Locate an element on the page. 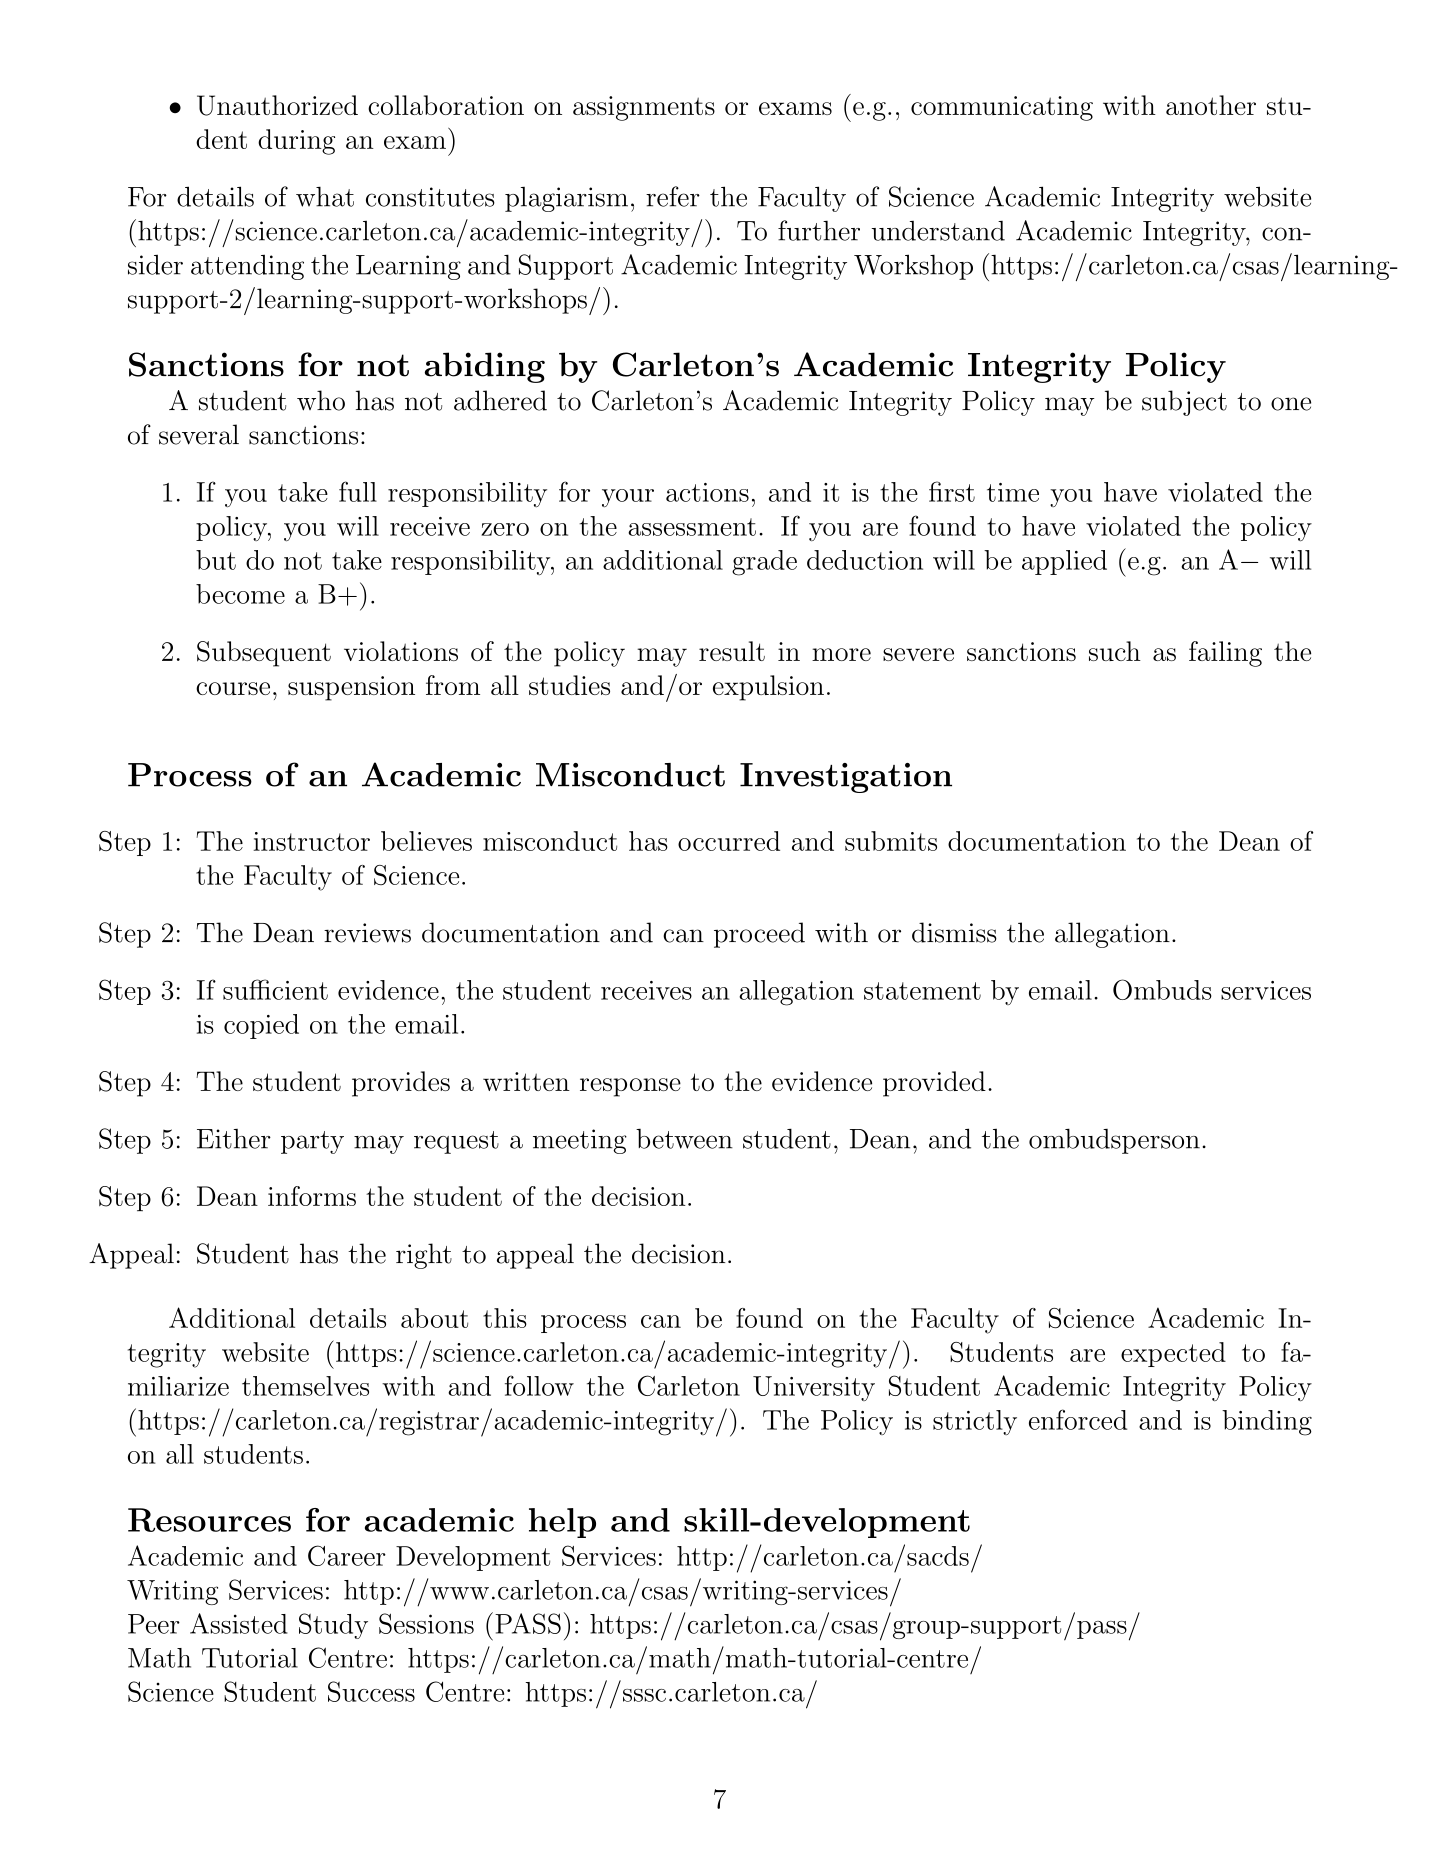 The width and height of the document is (1439, 1863). between is located at coordinates (684, 1139).
